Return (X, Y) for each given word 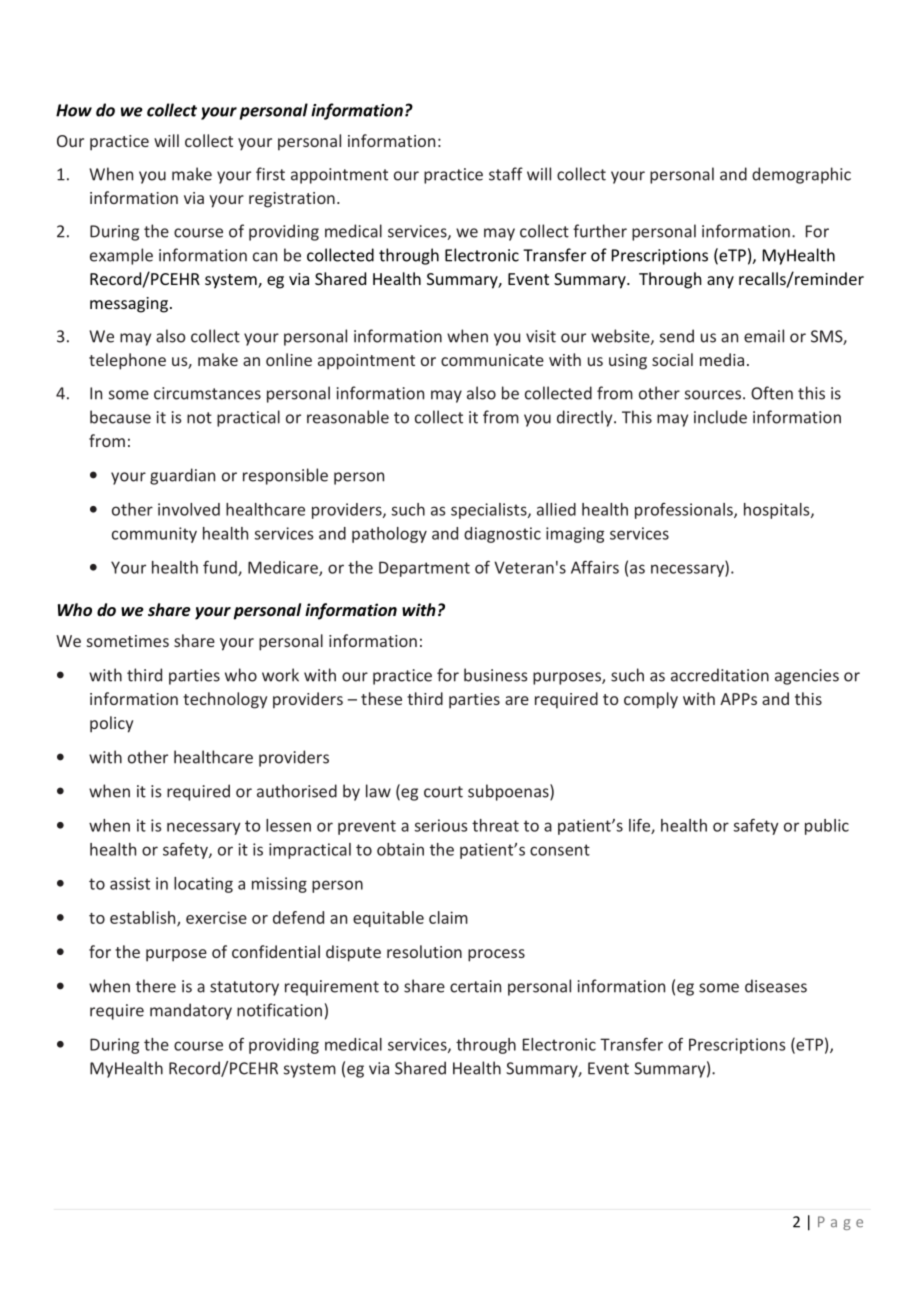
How (74, 110)
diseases (776, 986)
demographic (801, 175)
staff (506, 174)
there (156, 986)
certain (475, 986)
